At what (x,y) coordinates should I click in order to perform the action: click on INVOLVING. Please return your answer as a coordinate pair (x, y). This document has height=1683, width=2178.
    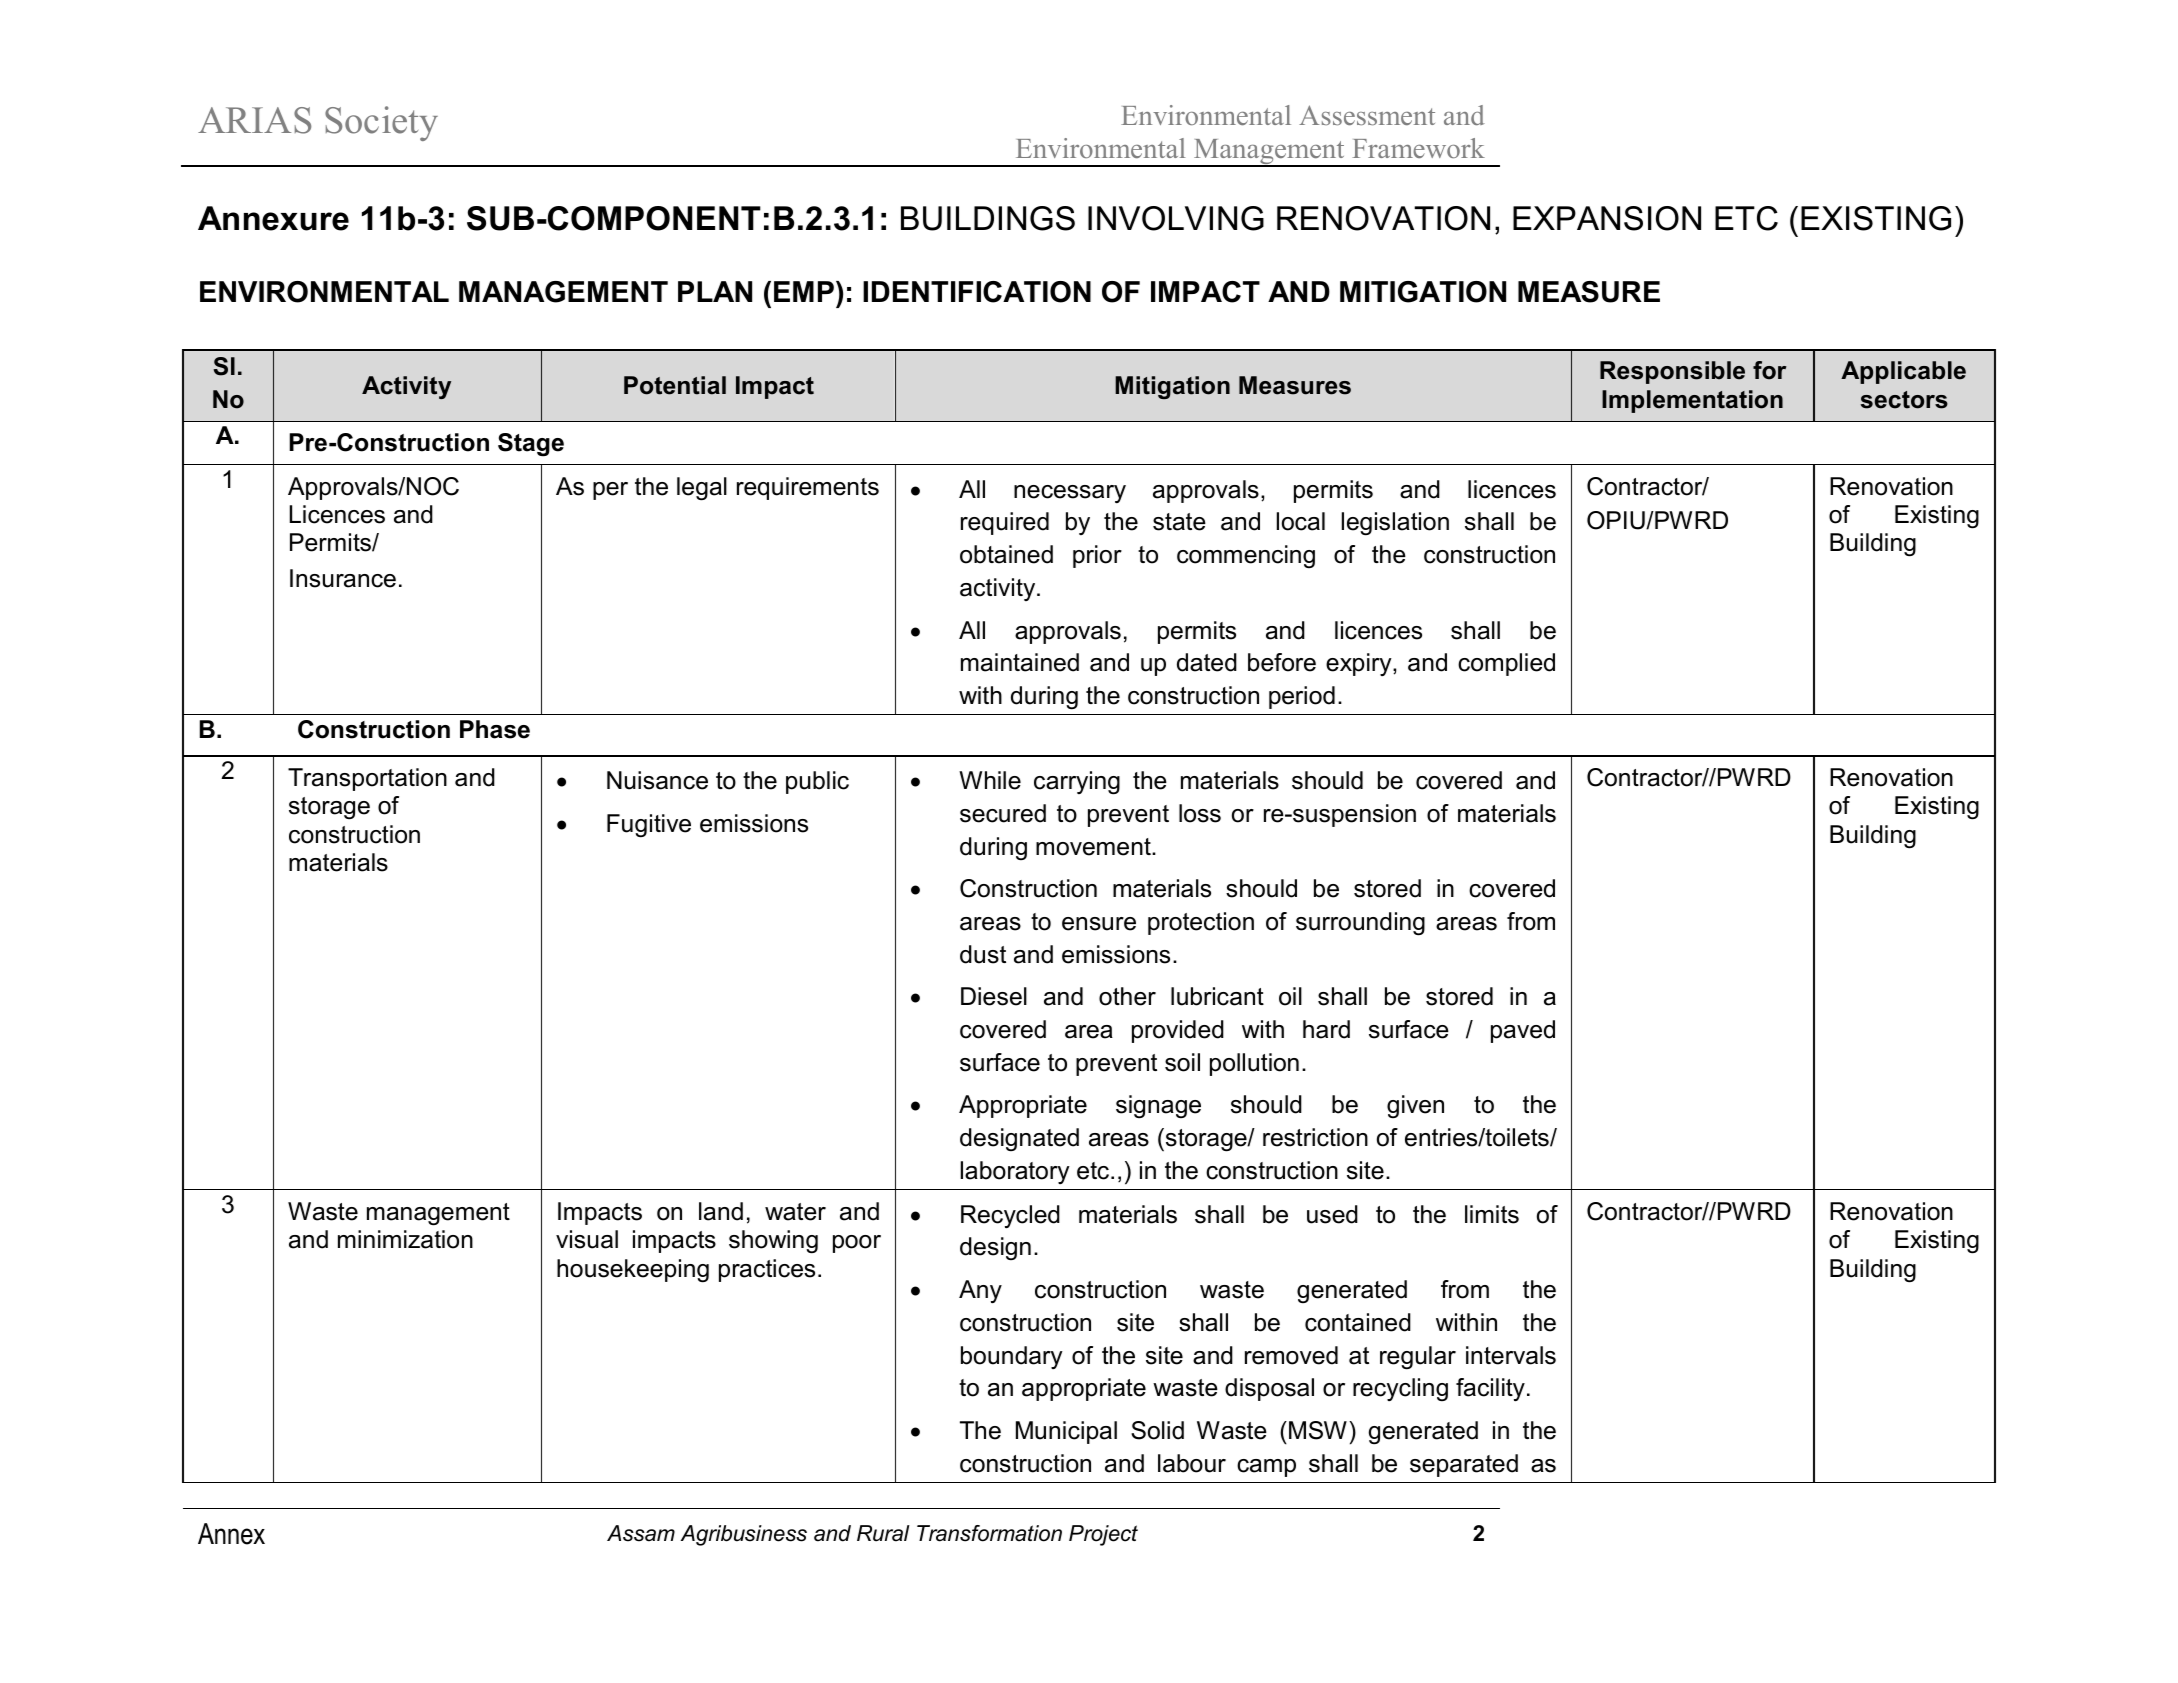
    Looking at the image, I should click on (1176, 218).
